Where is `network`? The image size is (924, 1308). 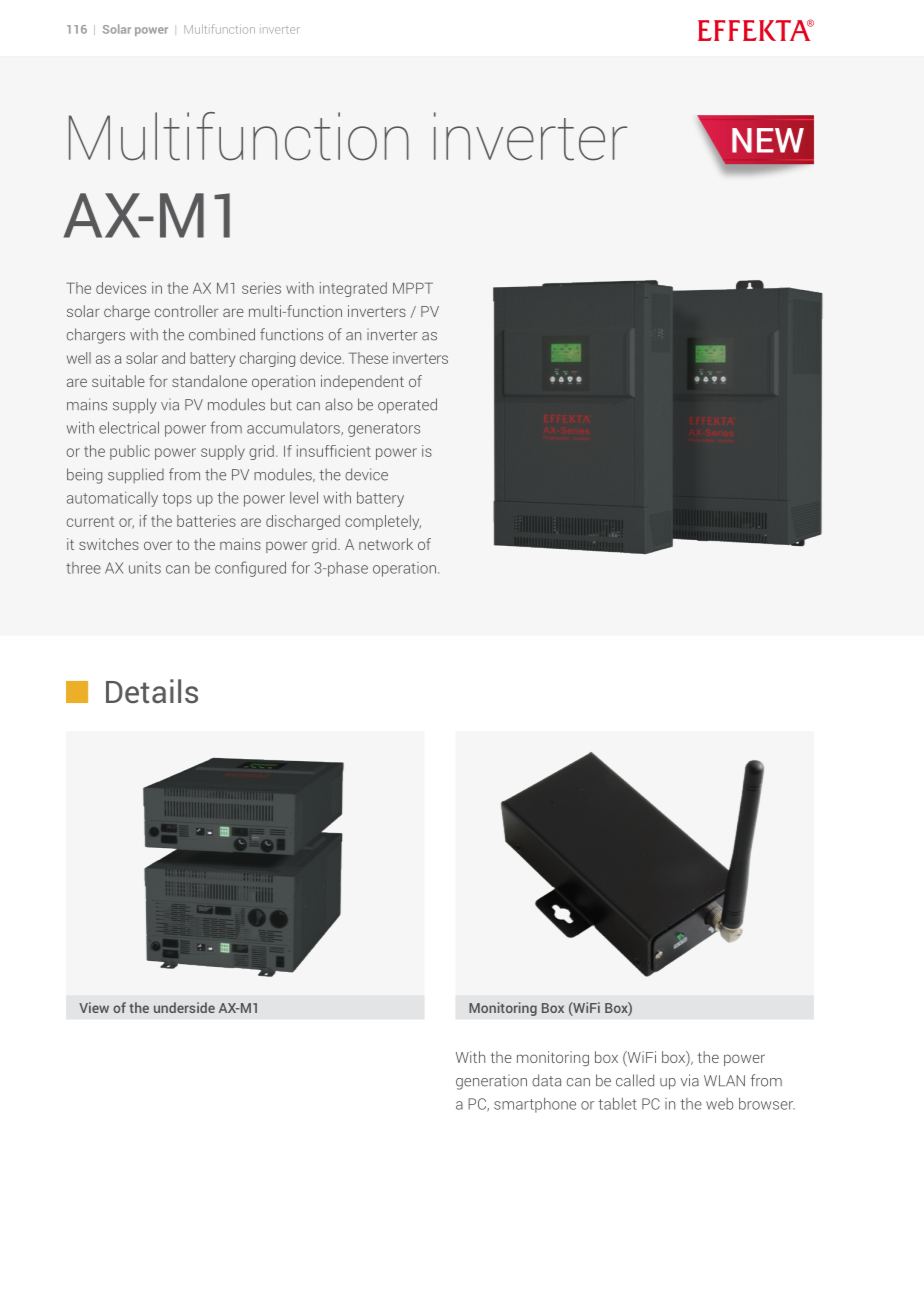
network is located at coordinates (386, 544).
